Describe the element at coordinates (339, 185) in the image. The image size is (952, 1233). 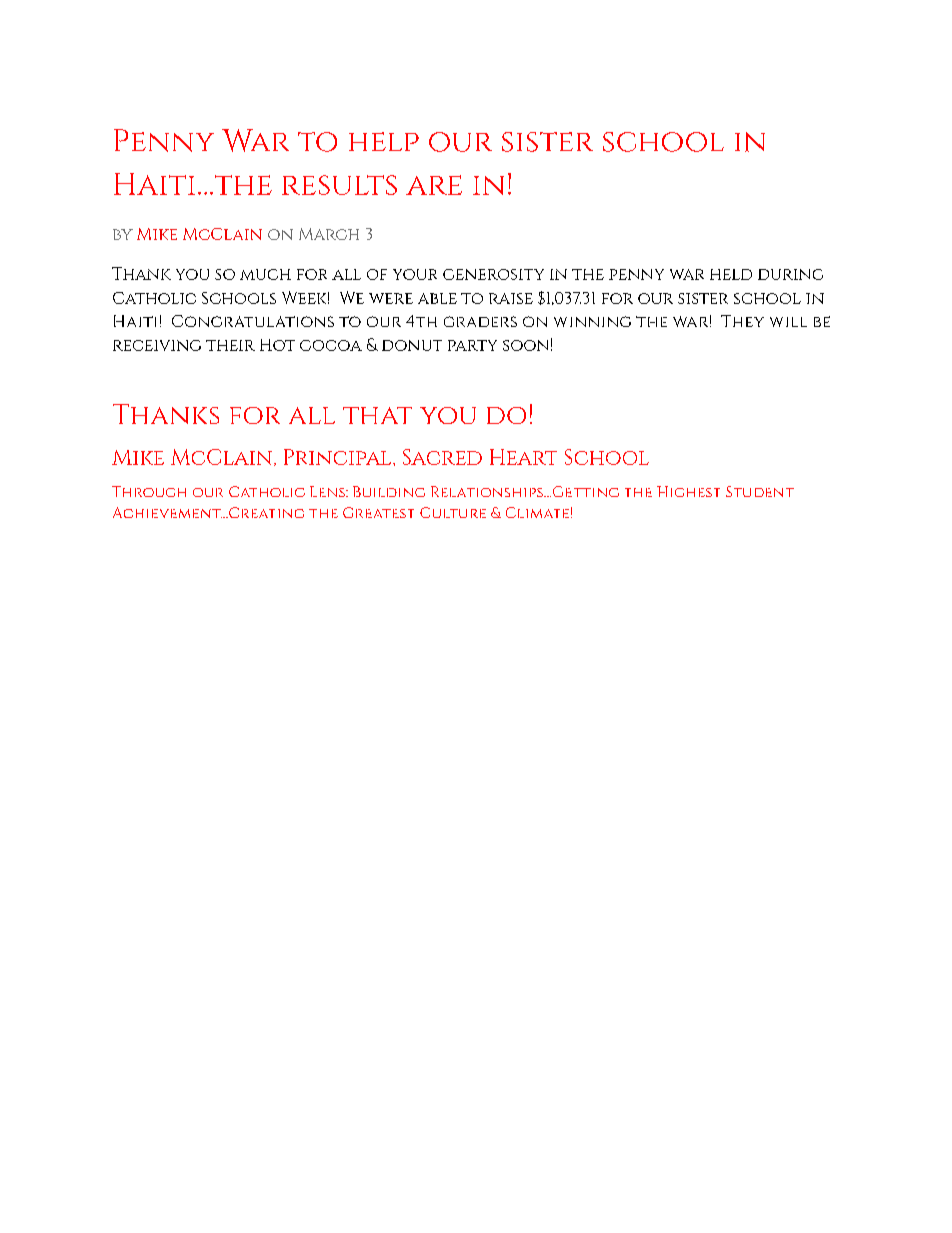
I see `results` at that location.
